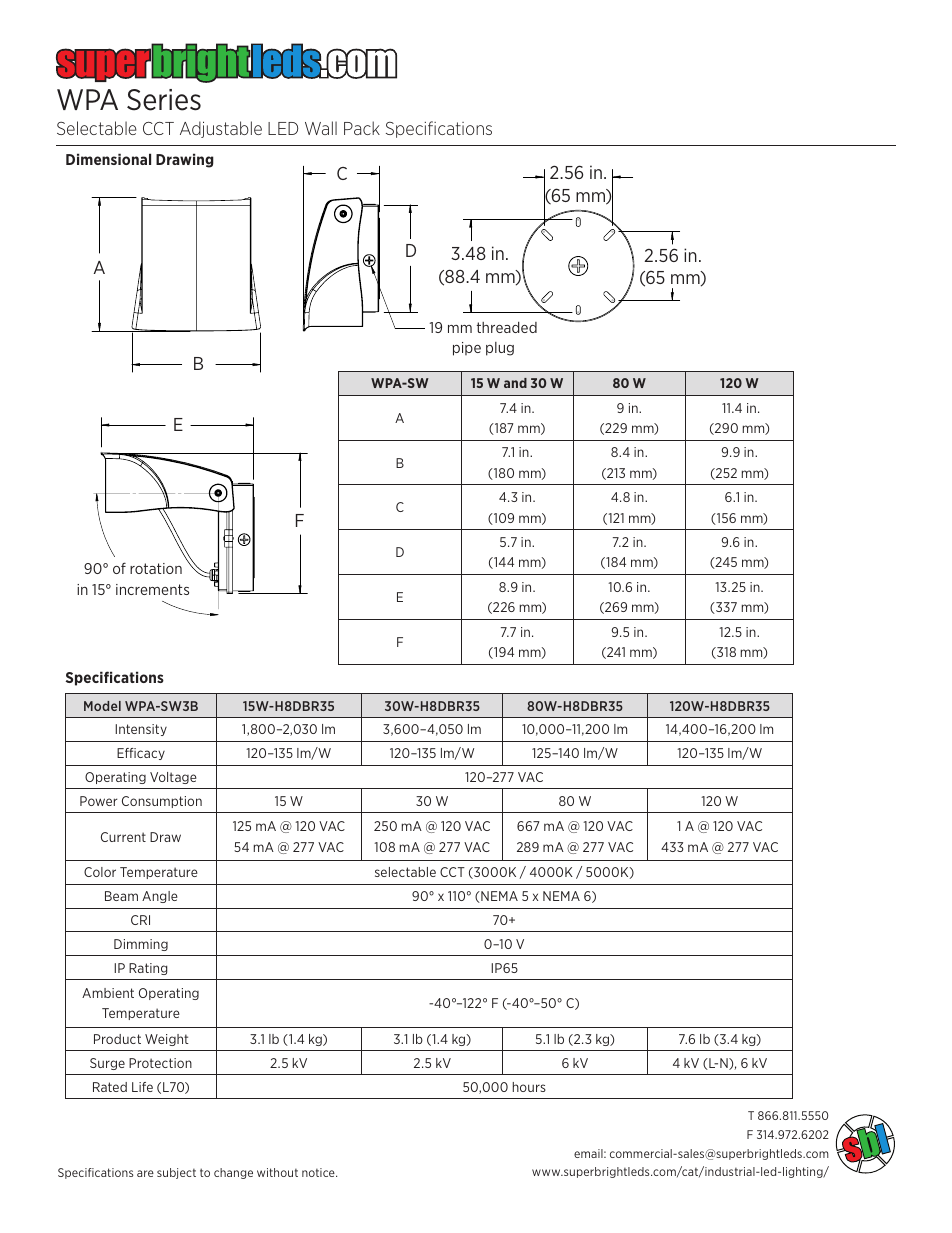 Image resolution: width=952 pixels, height=1233 pixels. Describe the element at coordinates (145, 1173) in the screenshot. I see `are` at that location.
